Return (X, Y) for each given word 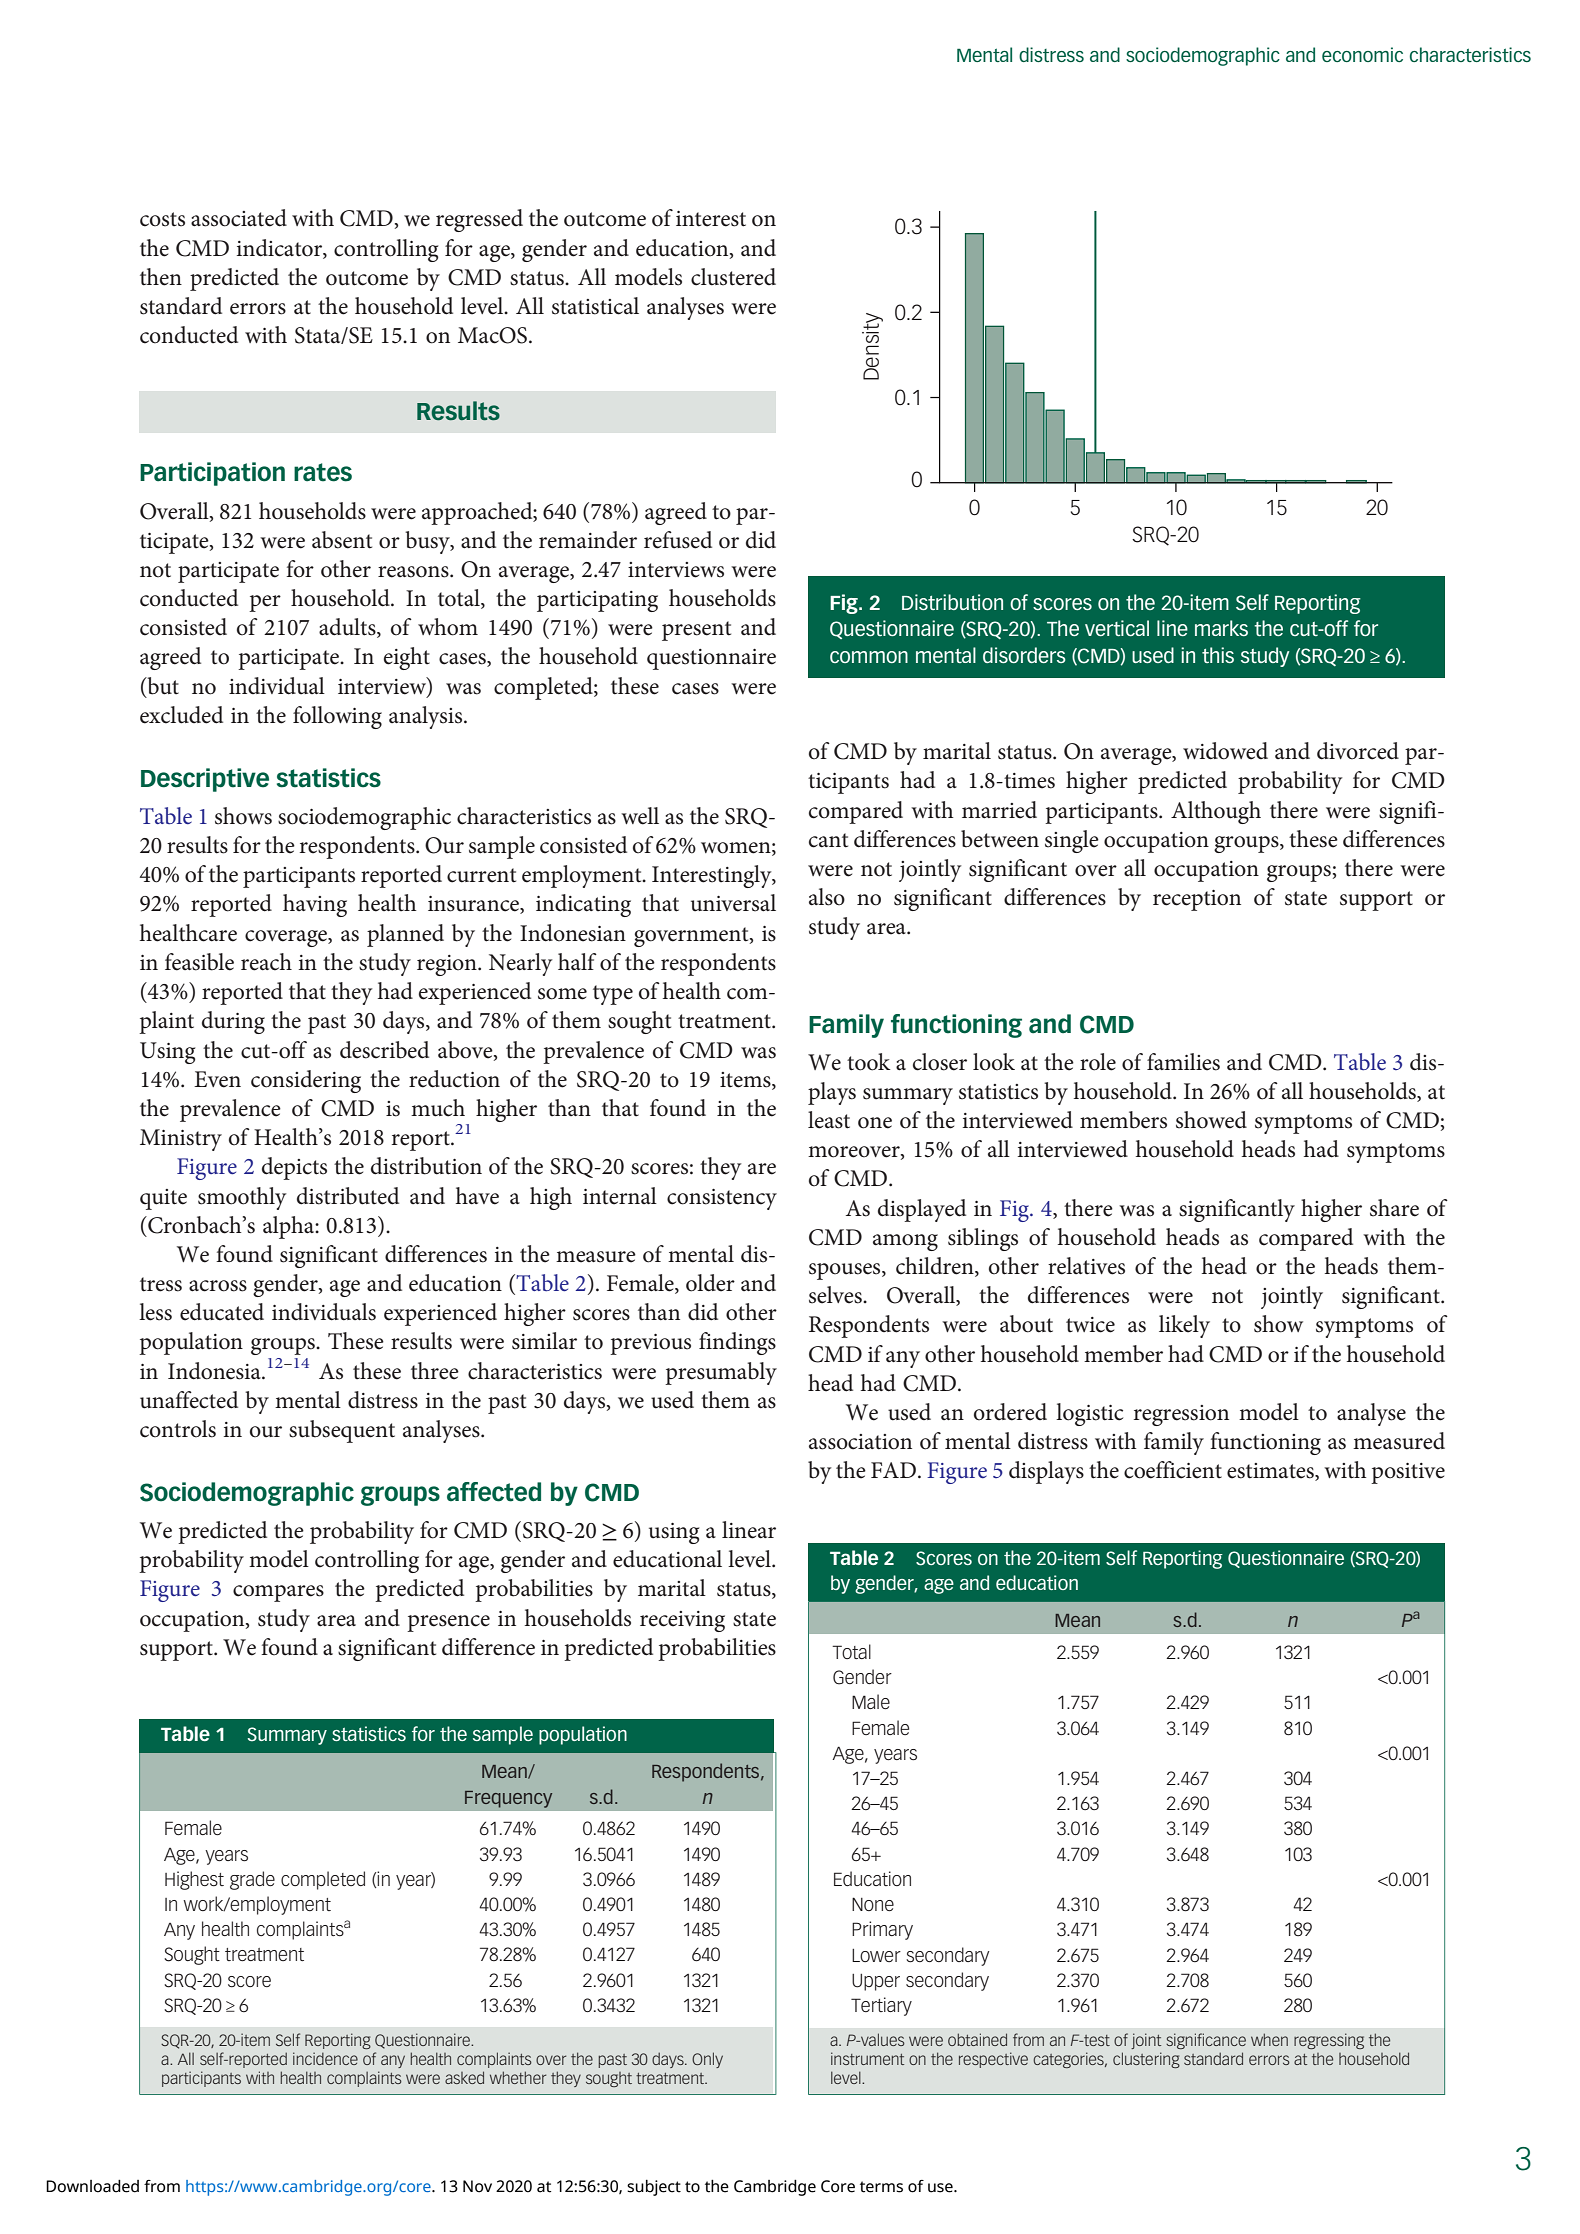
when (1269, 2039)
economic (1362, 54)
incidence (325, 2058)
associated (239, 218)
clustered (733, 277)
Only (707, 2060)
